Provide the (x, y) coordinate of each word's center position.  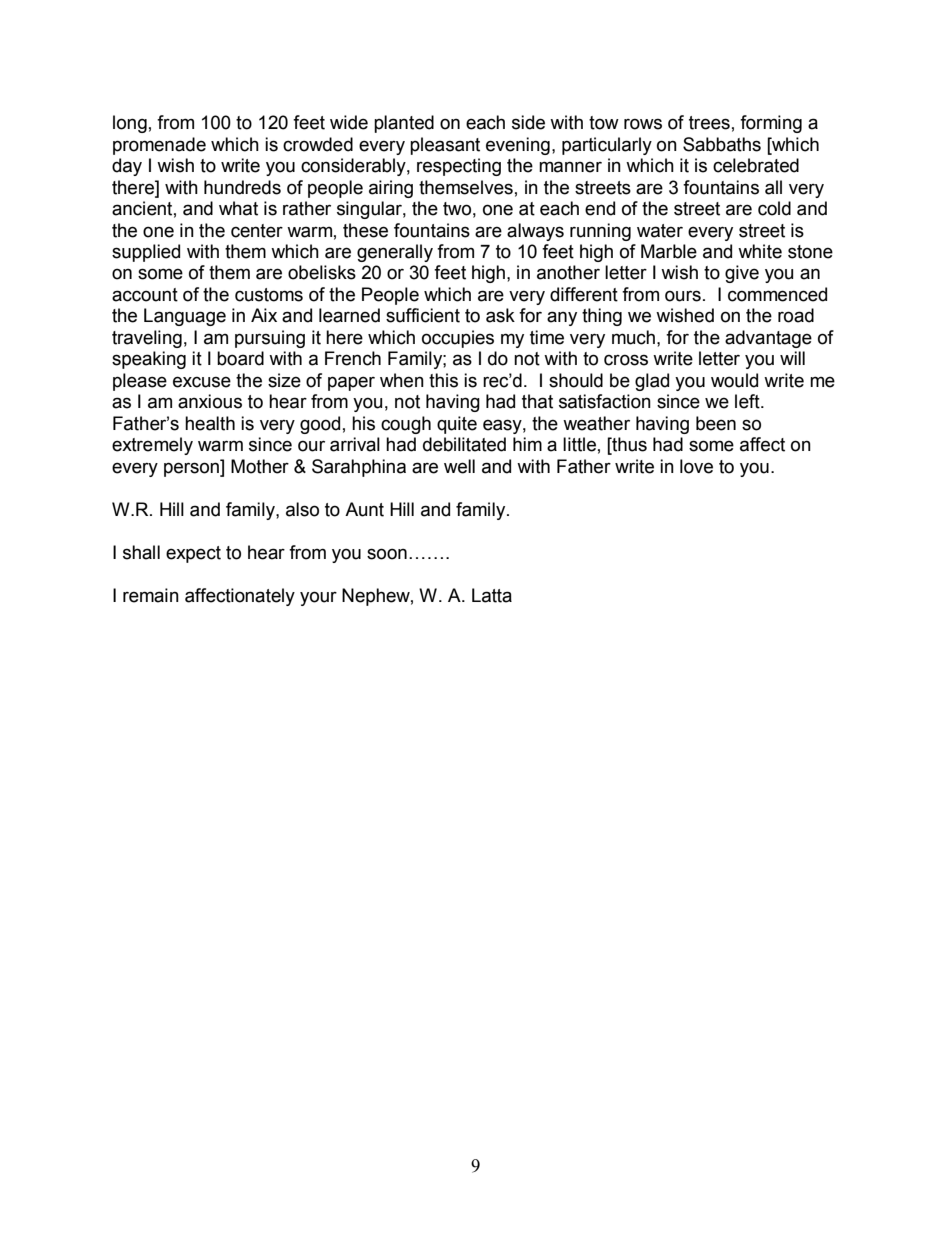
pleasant (445, 146)
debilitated (464, 444)
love (696, 466)
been (716, 423)
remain (151, 595)
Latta (492, 595)
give (742, 274)
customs (269, 295)
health (210, 423)
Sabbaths (722, 144)
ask (500, 315)
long (130, 124)
